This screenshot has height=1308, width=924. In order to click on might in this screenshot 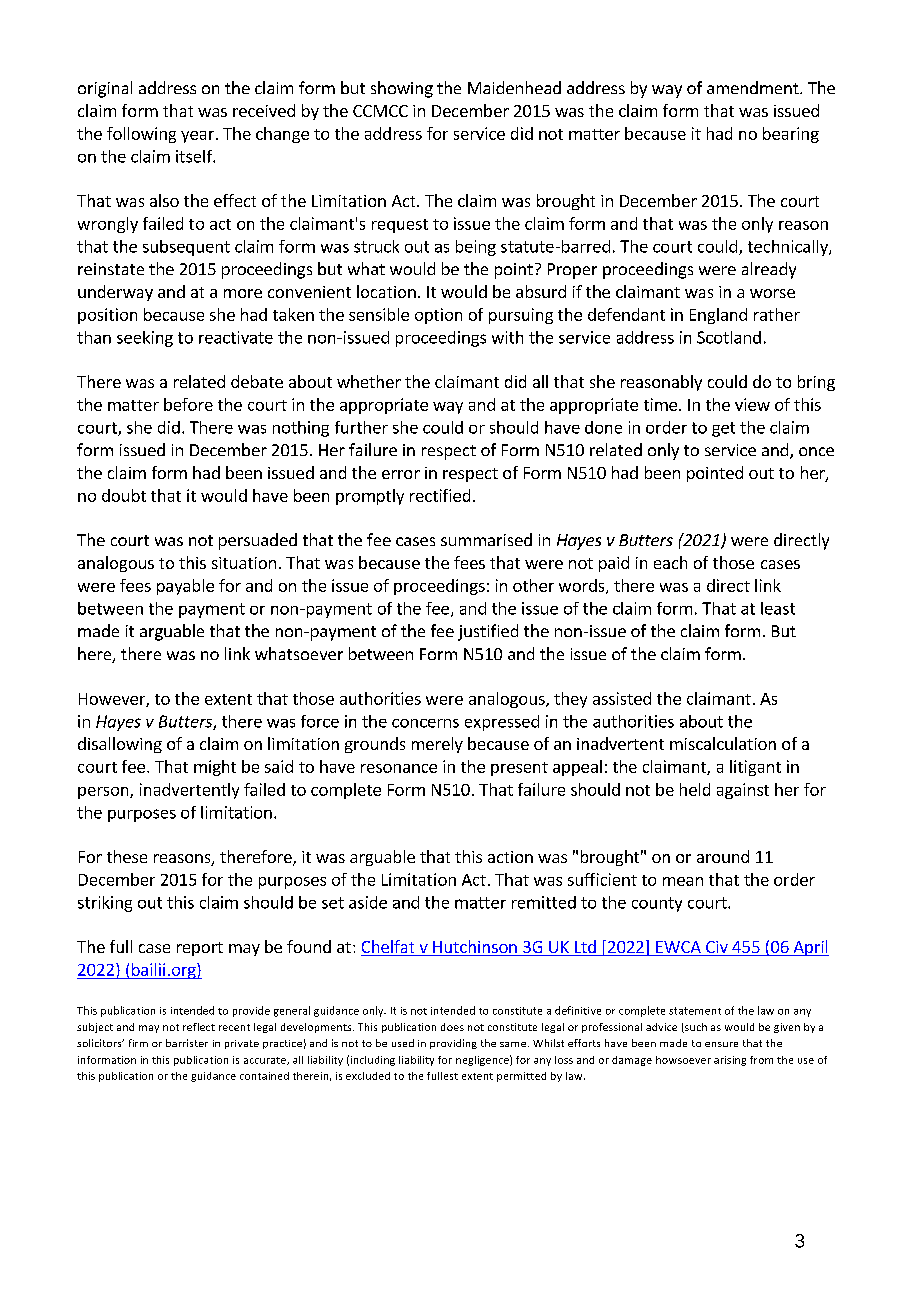, I will do `click(215, 768)`.
